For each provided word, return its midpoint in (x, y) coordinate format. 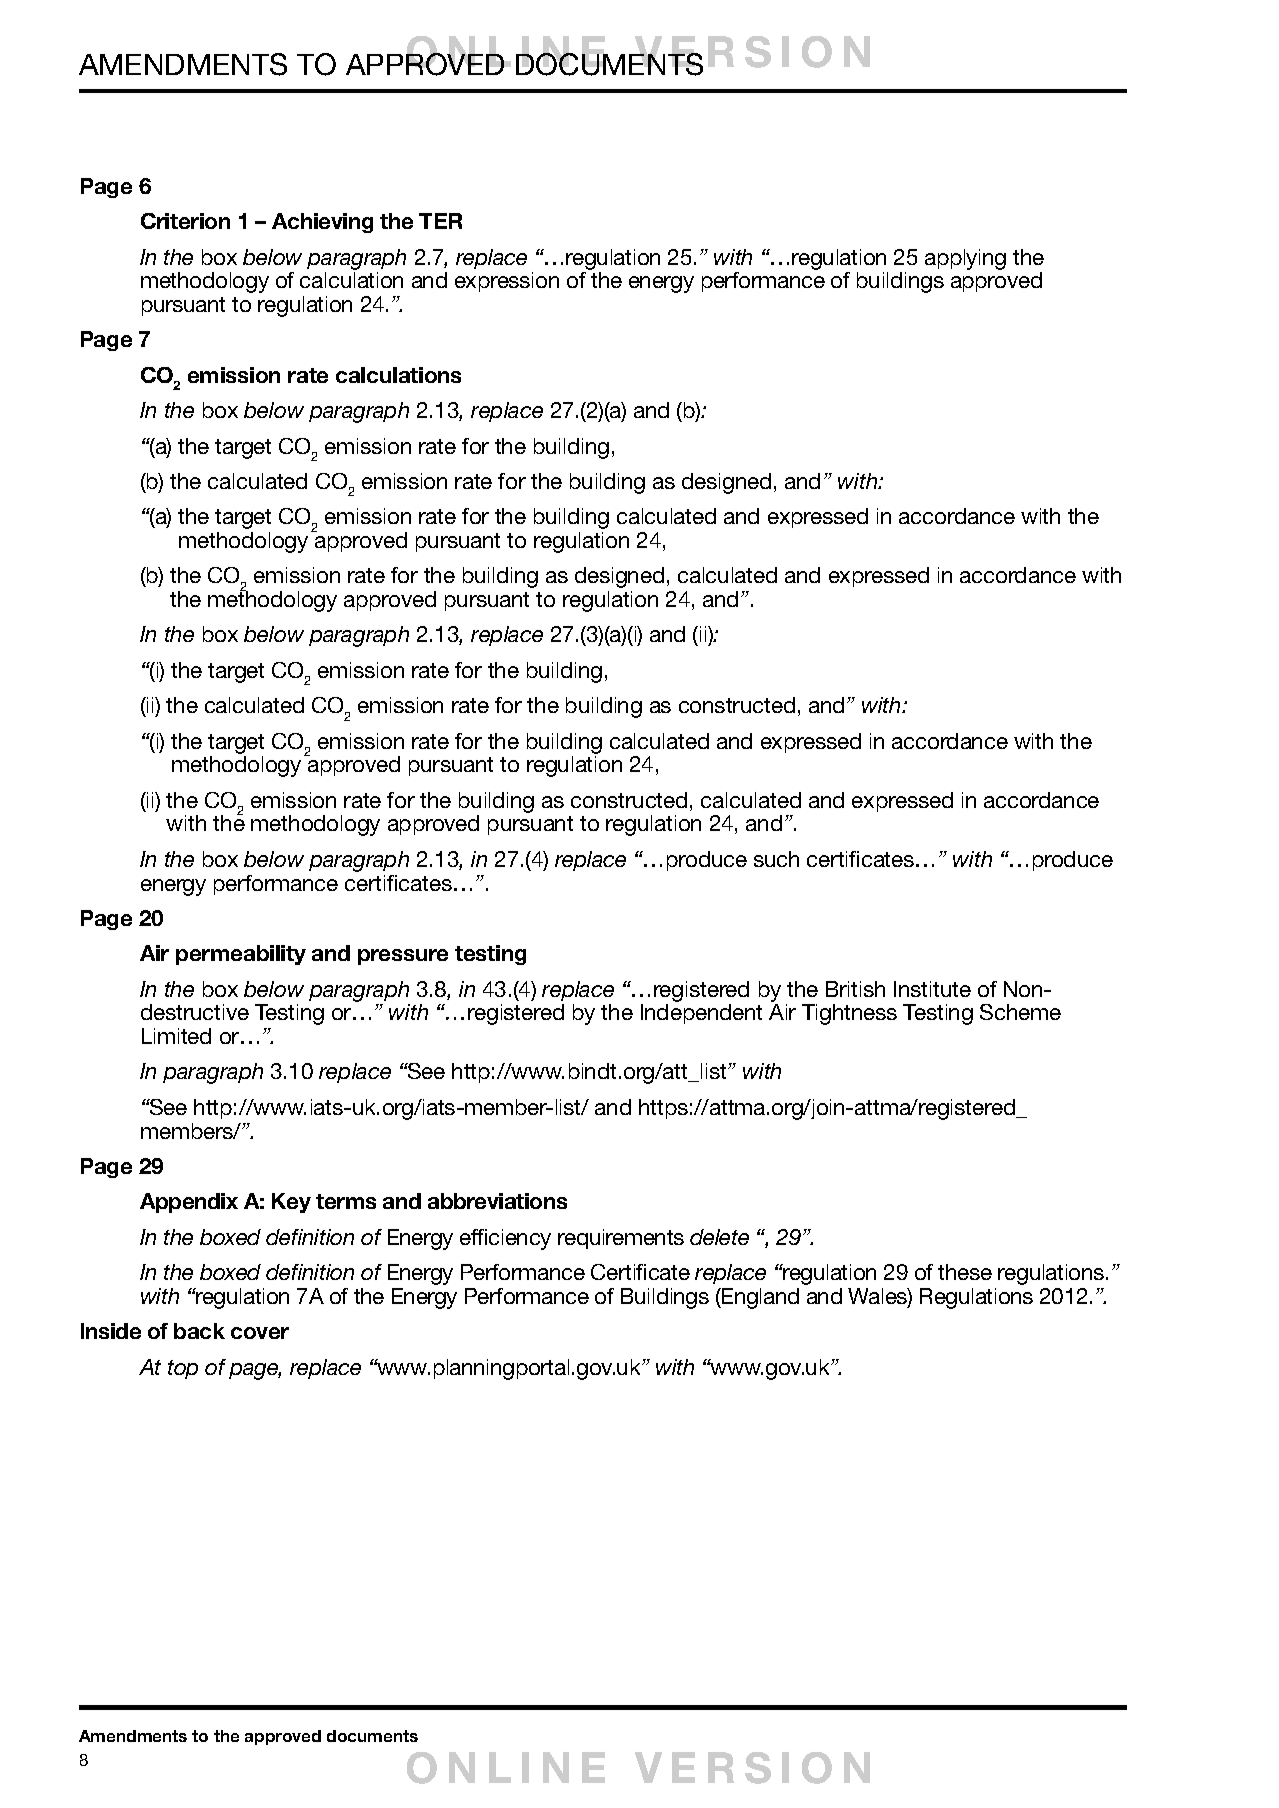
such (776, 859)
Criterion (185, 221)
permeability (241, 955)
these (965, 1272)
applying (965, 259)
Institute (932, 989)
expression (507, 282)
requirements (621, 1239)
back (199, 1331)
